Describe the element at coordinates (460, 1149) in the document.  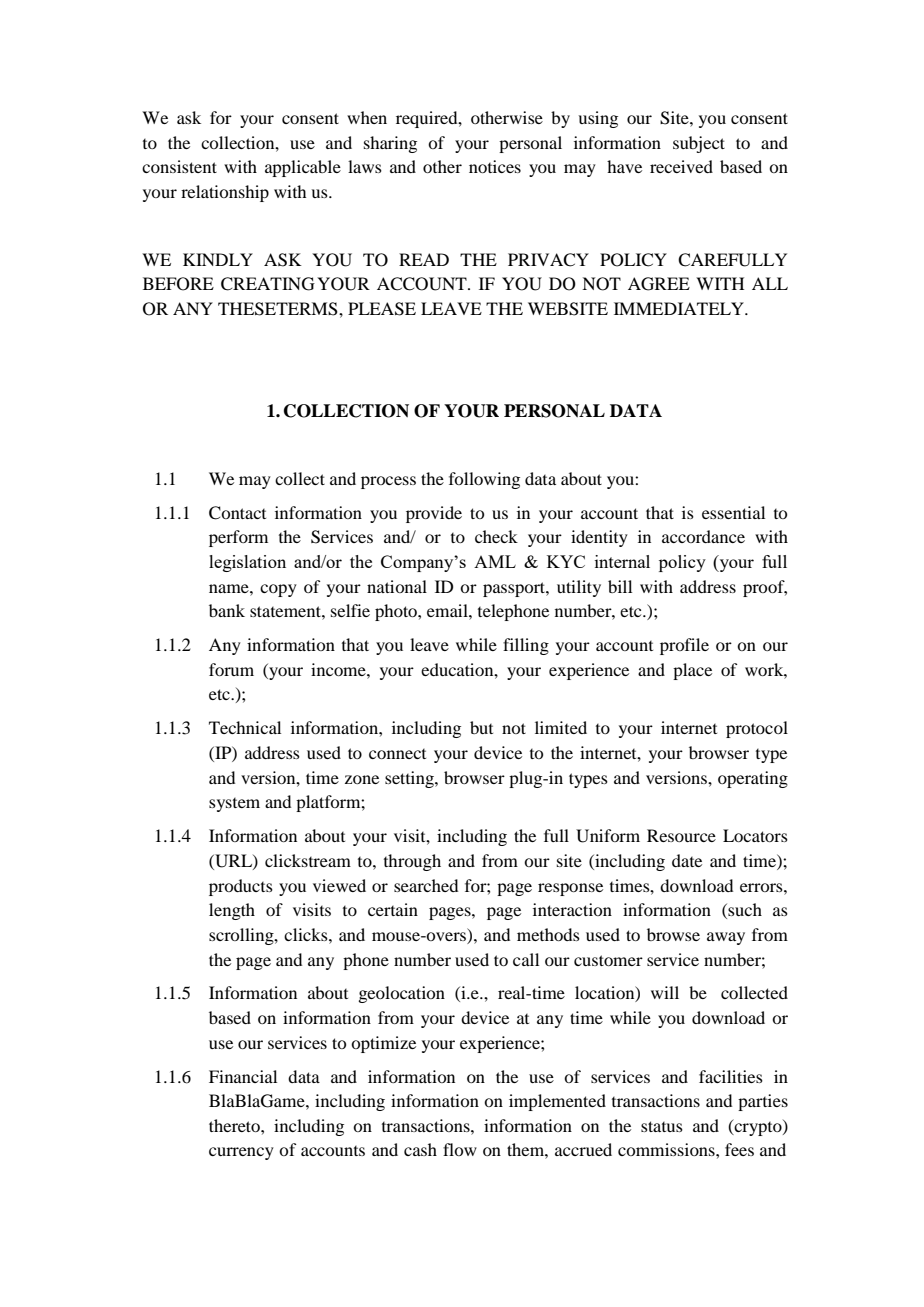
I see `flow` at that location.
